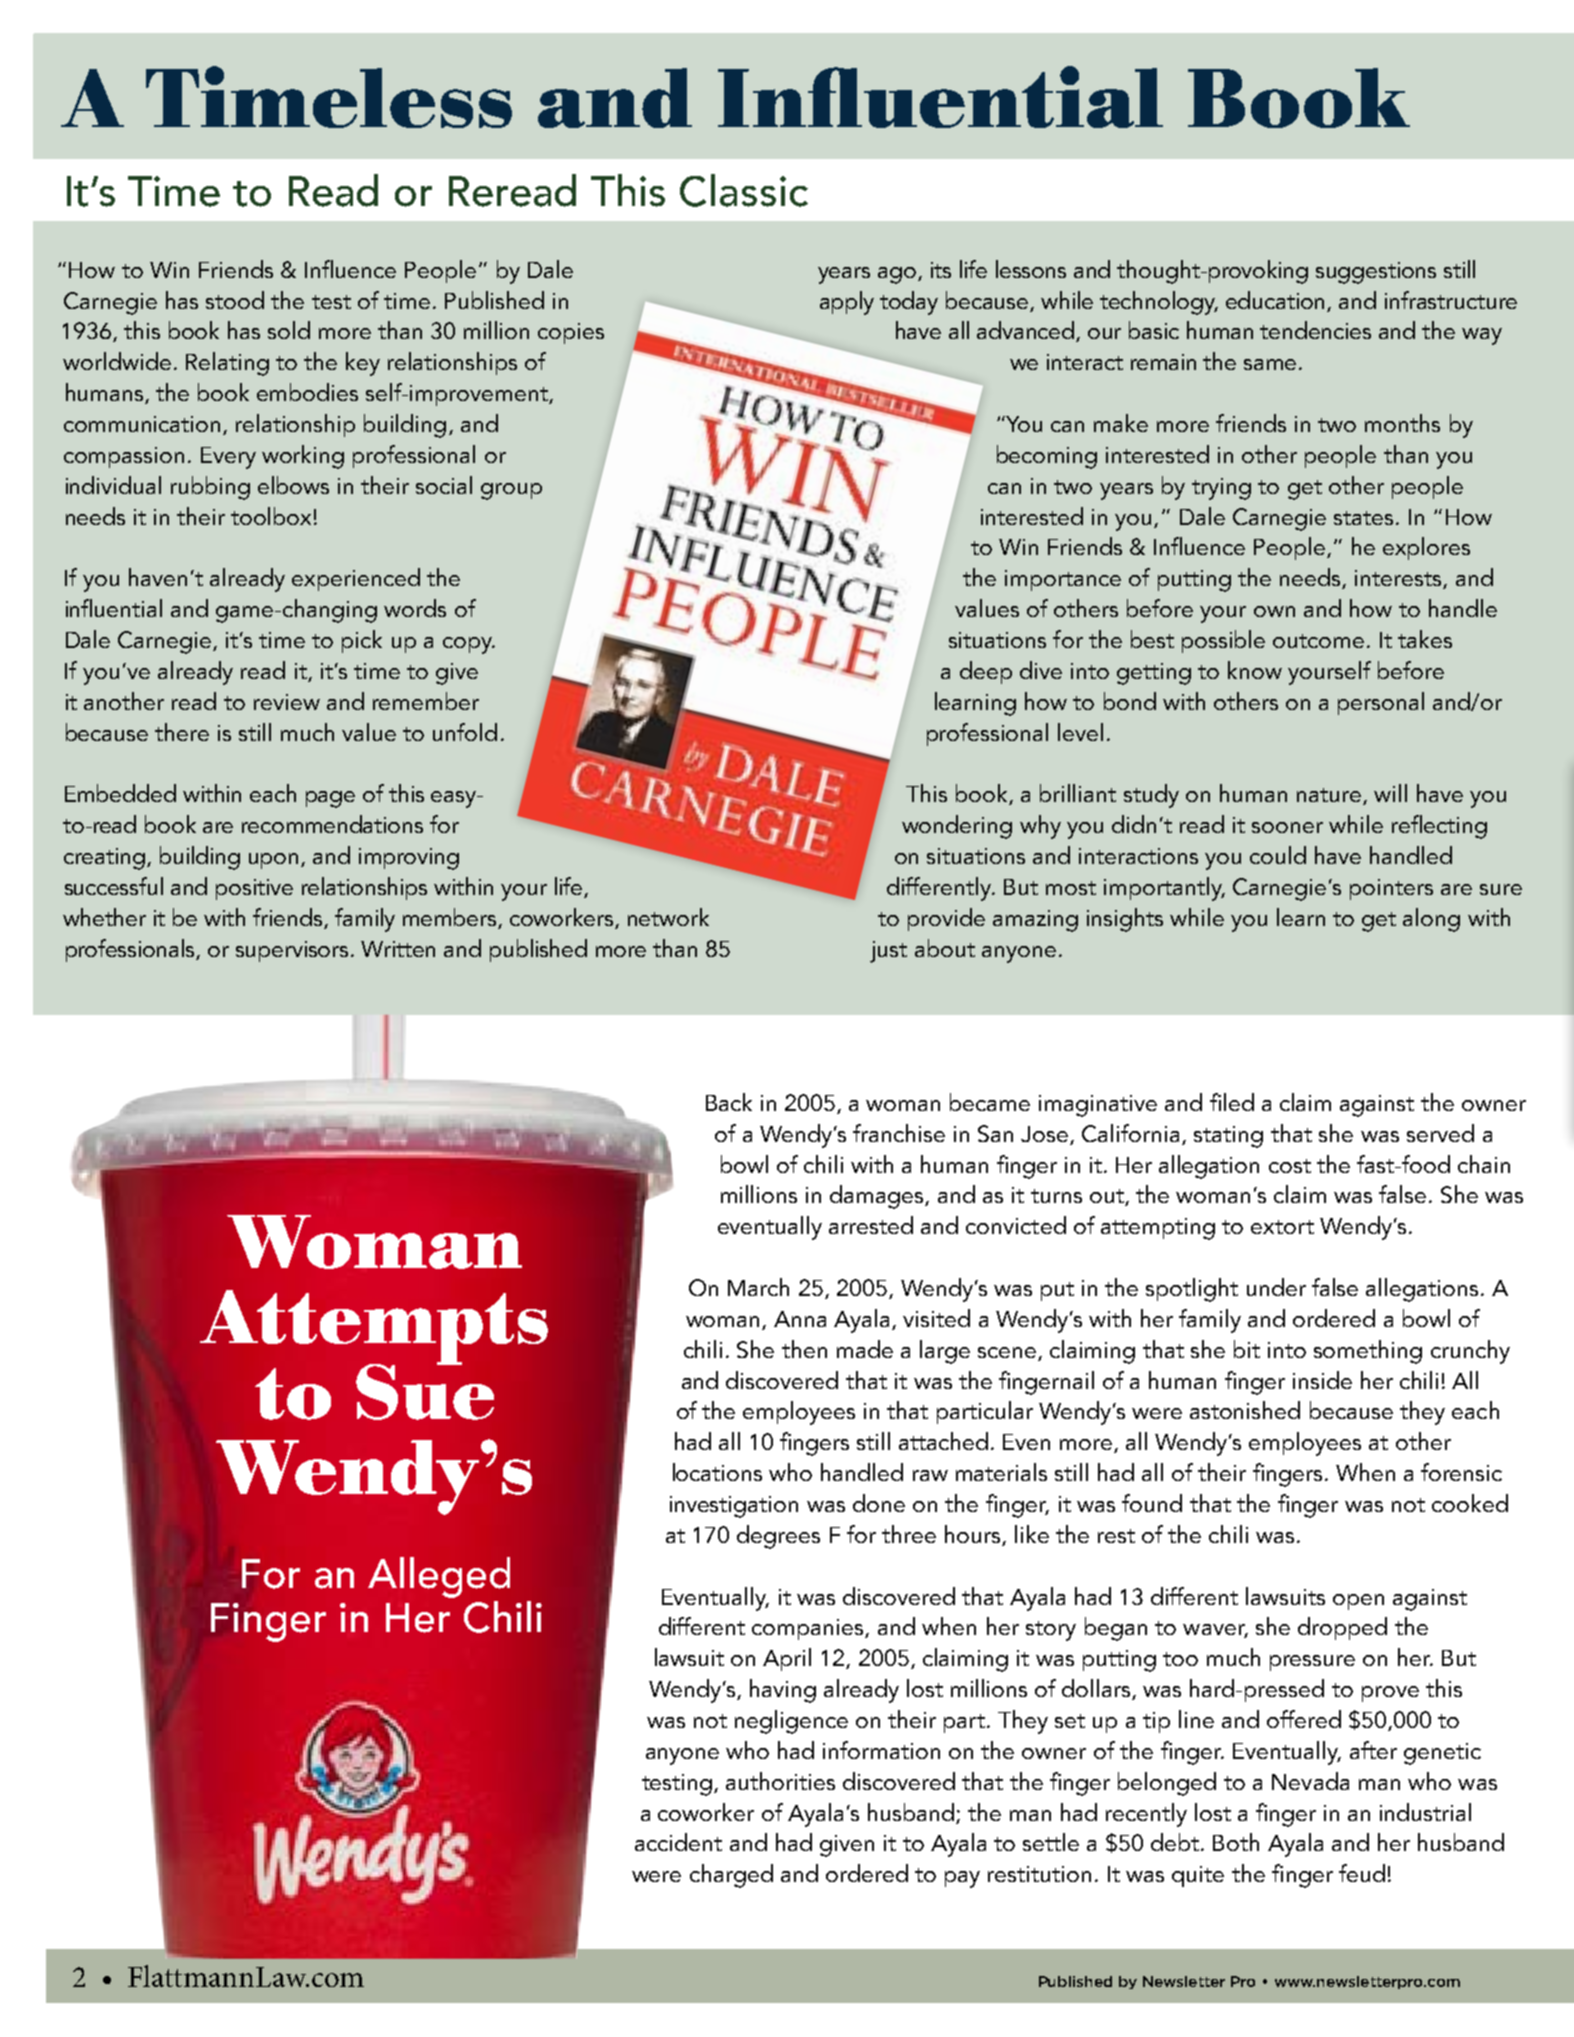  Describe the element at coordinates (1310, 1781) in the screenshot. I see `Nevada` at that location.
